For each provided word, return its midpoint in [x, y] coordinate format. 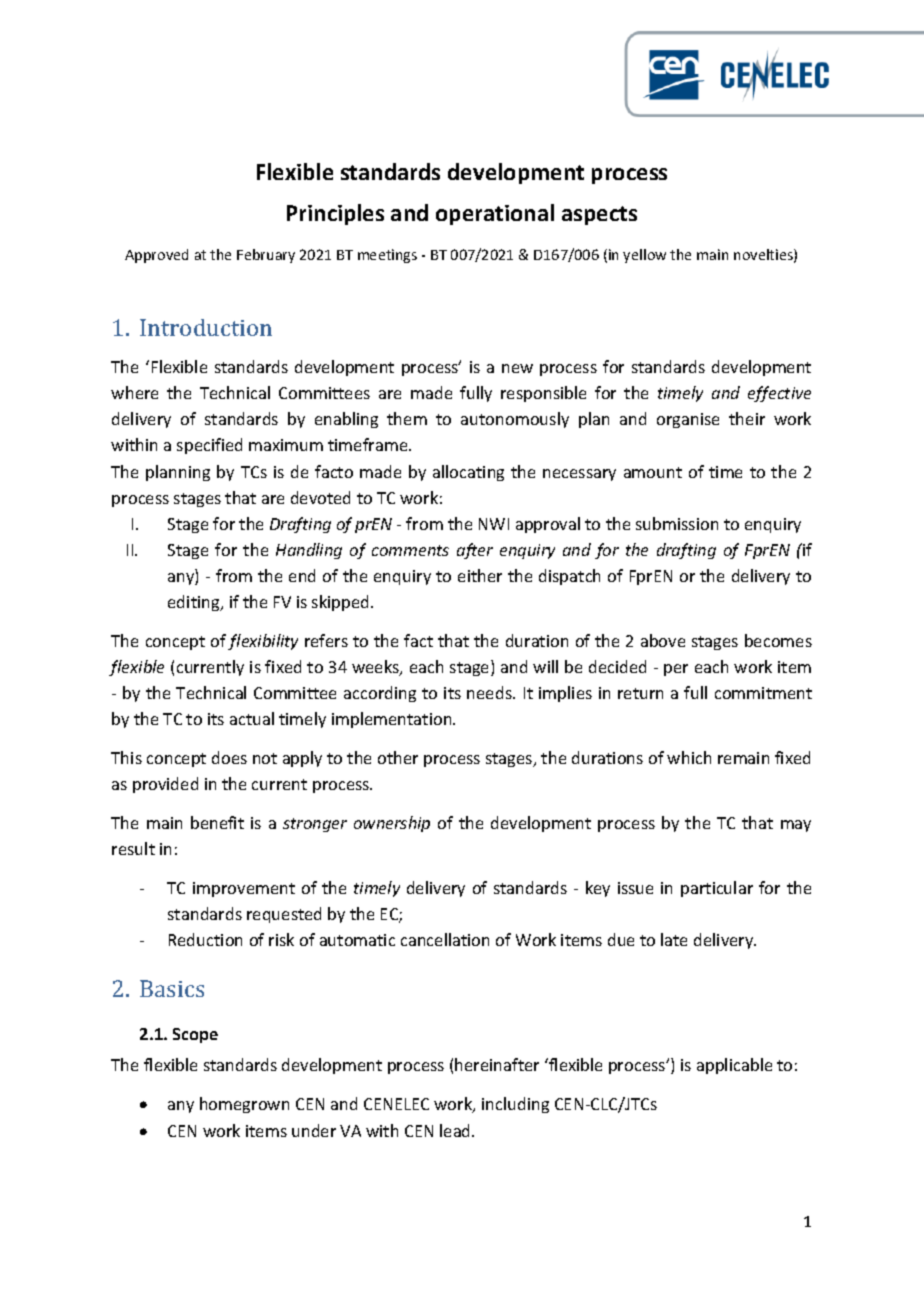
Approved [156, 256]
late [674, 939]
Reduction [205, 939]
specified [209, 446]
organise [688, 420]
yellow [644, 256]
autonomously [515, 420]
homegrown [244, 1105]
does [229, 757]
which [689, 757]
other [398, 757]
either [480, 575]
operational [495, 214]
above [663, 640]
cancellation [445, 939]
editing [195, 603]
